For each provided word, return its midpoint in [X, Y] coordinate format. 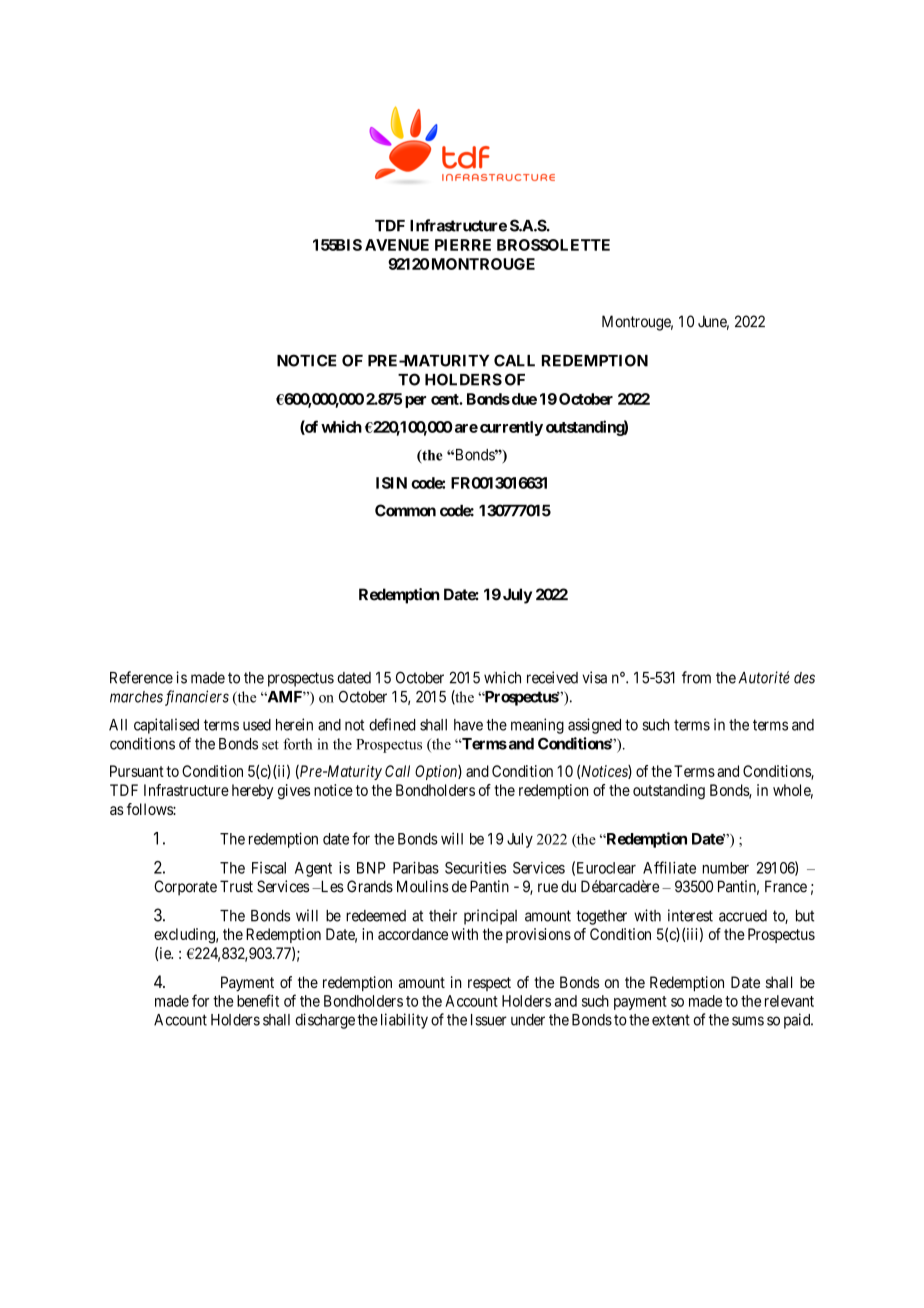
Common [405, 510]
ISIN [391, 483]
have [468, 725]
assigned [594, 726]
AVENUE [397, 245]
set [270, 745]
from [696, 677]
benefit [258, 1000]
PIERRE [463, 245]
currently [511, 428]
